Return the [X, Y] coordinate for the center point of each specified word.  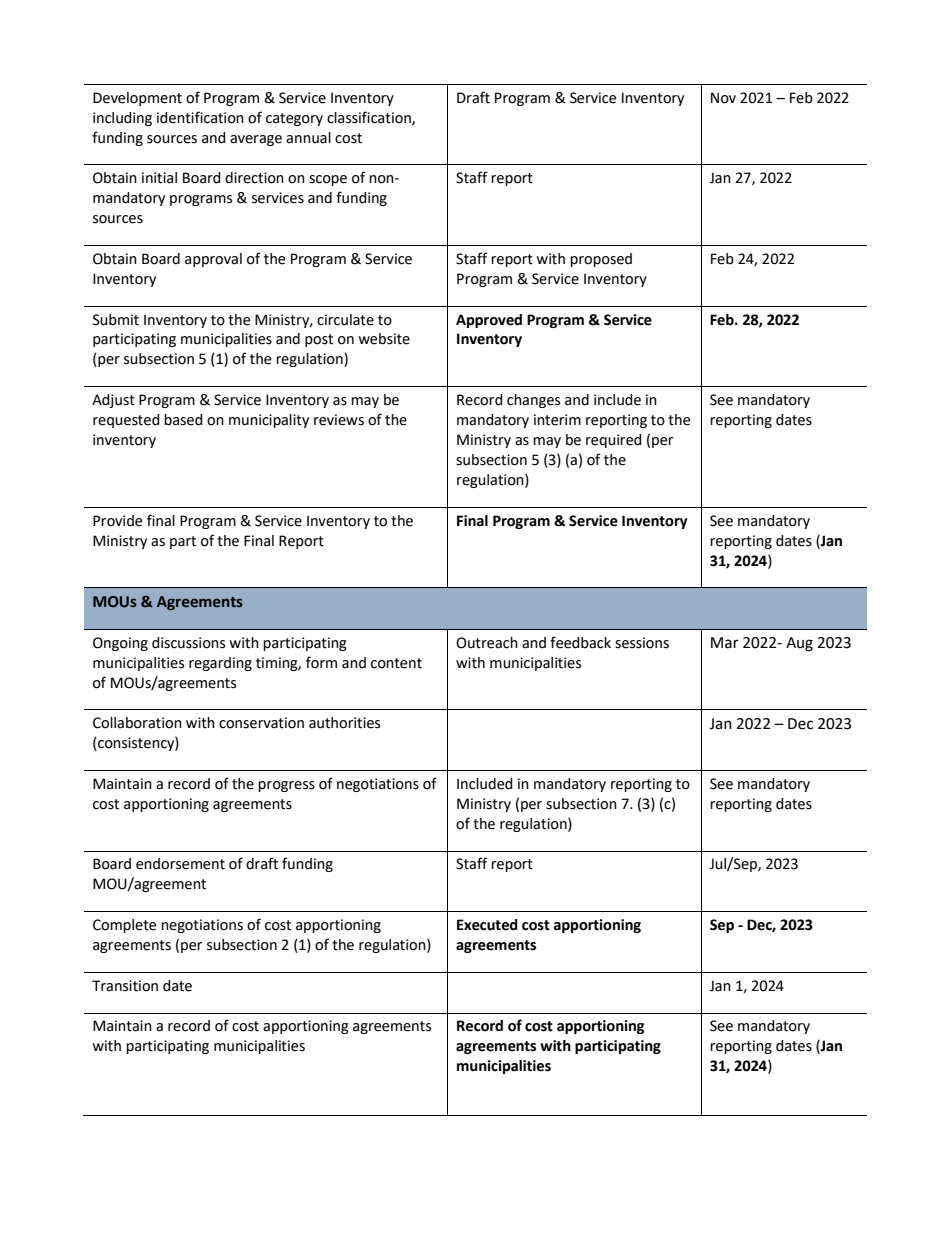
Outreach [487, 643]
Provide [117, 521]
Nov [723, 98]
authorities [344, 723]
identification [200, 117]
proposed [601, 260]
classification [370, 118]
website [384, 339]
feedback [580, 642]
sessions [642, 643]
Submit [116, 320]
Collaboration [137, 723]
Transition [125, 986]
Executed [487, 925]
